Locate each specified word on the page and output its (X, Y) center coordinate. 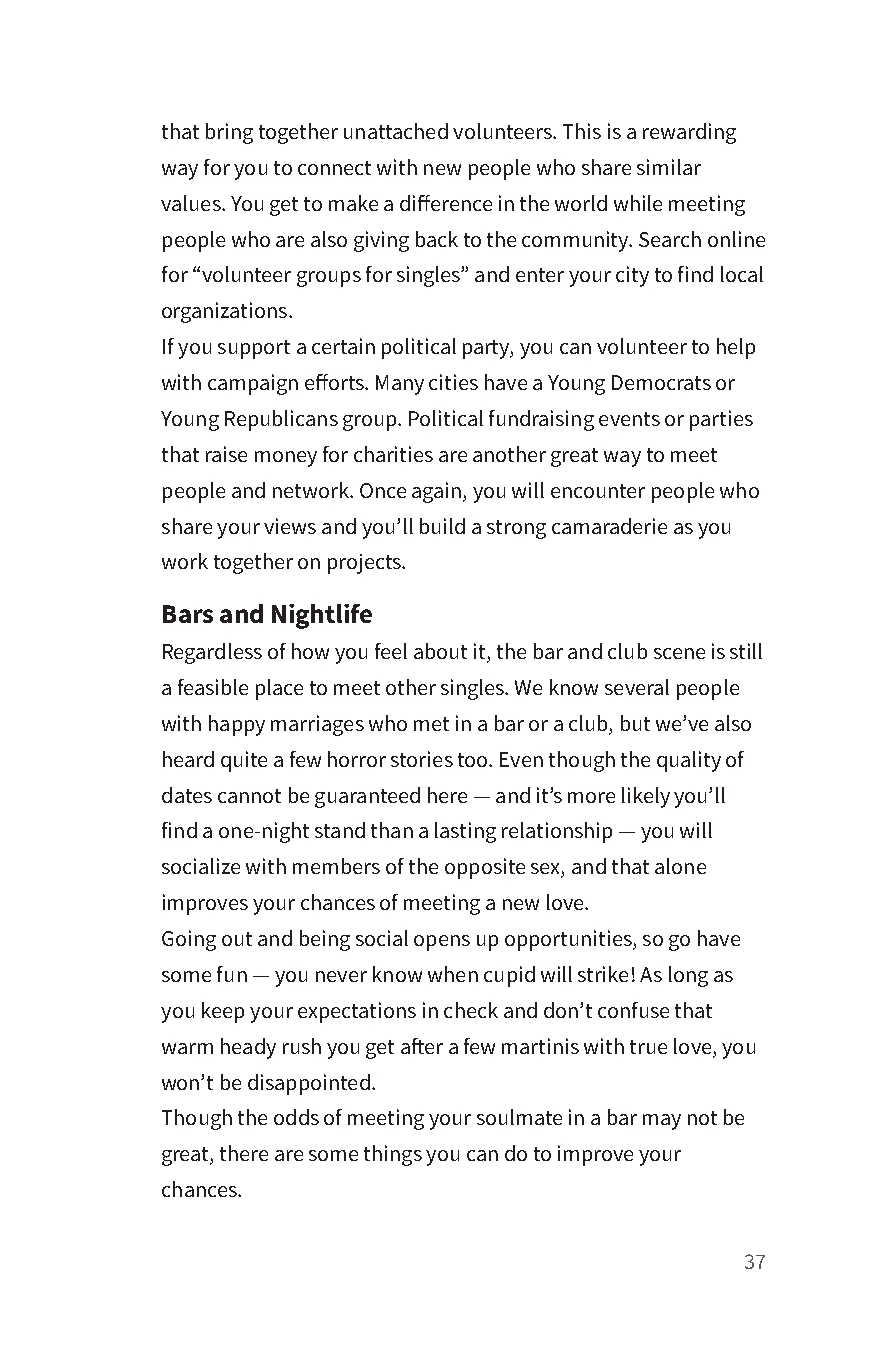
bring (229, 133)
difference (446, 203)
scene (679, 653)
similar (669, 167)
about (440, 651)
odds (296, 1117)
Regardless (212, 653)
